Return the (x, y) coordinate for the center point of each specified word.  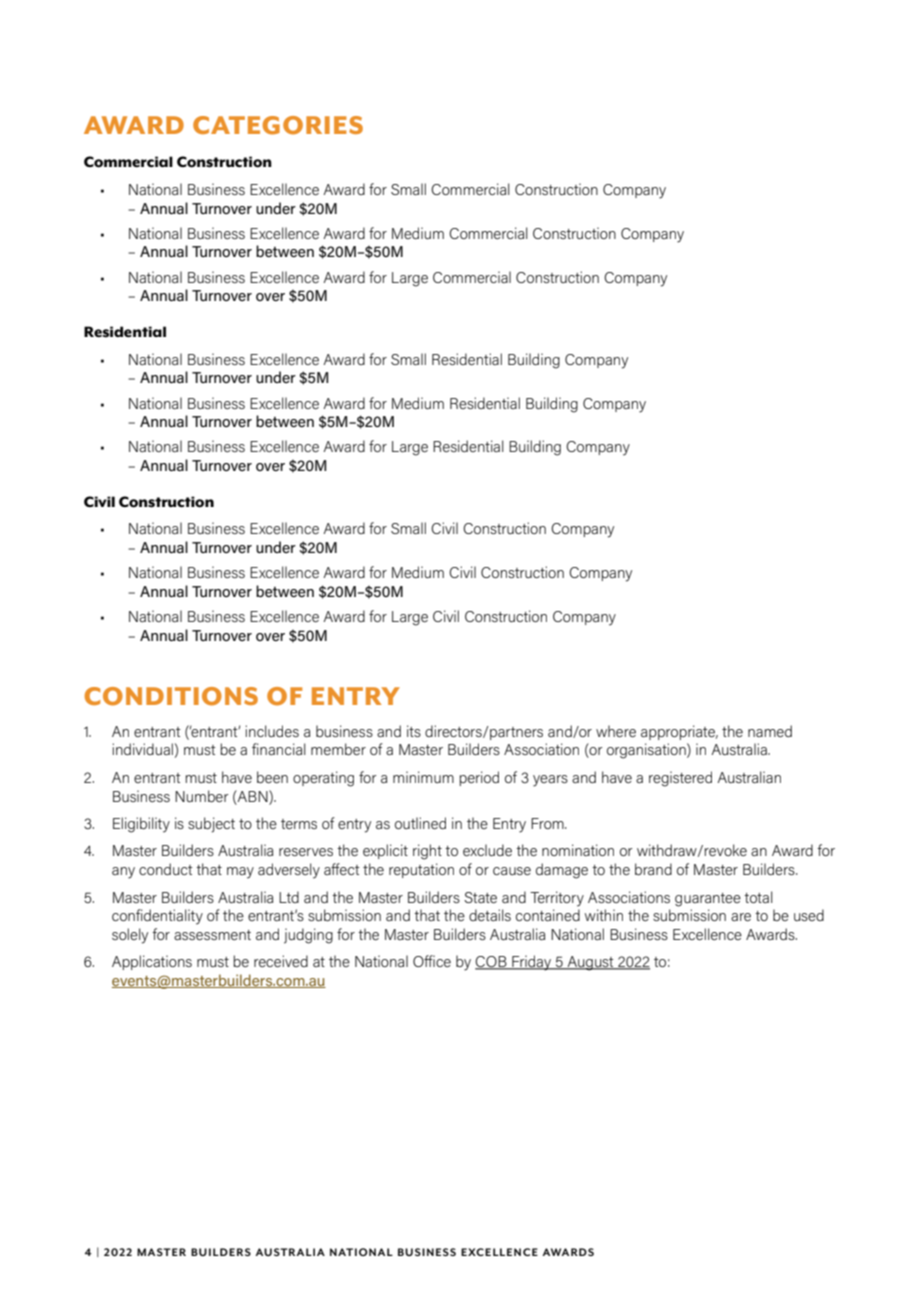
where (616, 731)
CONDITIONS (171, 696)
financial (279, 749)
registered (680, 779)
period (479, 778)
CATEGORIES (278, 125)
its (414, 731)
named (770, 731)
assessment (212, 935)
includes (272, 731)
